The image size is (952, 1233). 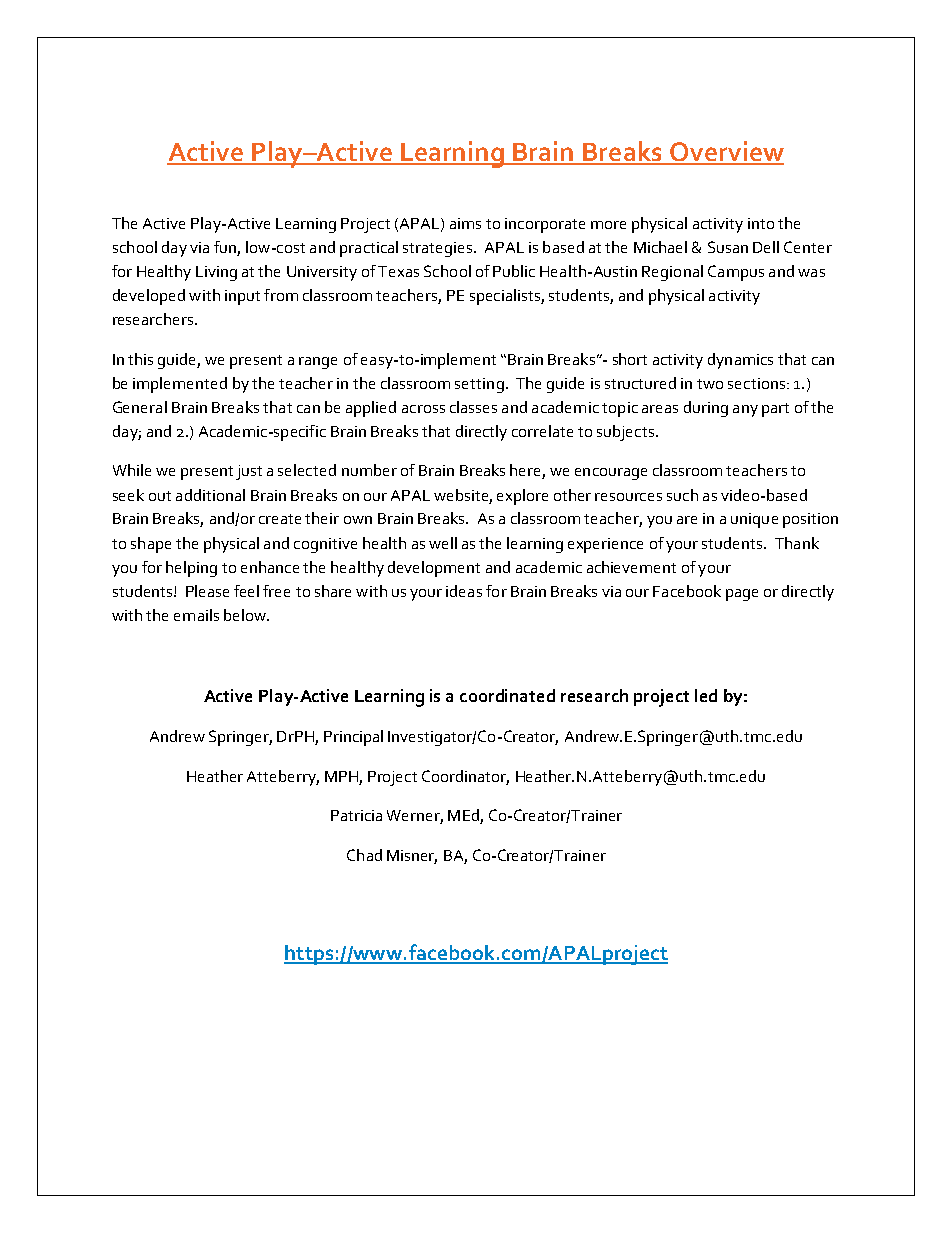 What do you see at coordinates (439, 249) in the image?
I see `strategies` at bounding box center [439, 249].
